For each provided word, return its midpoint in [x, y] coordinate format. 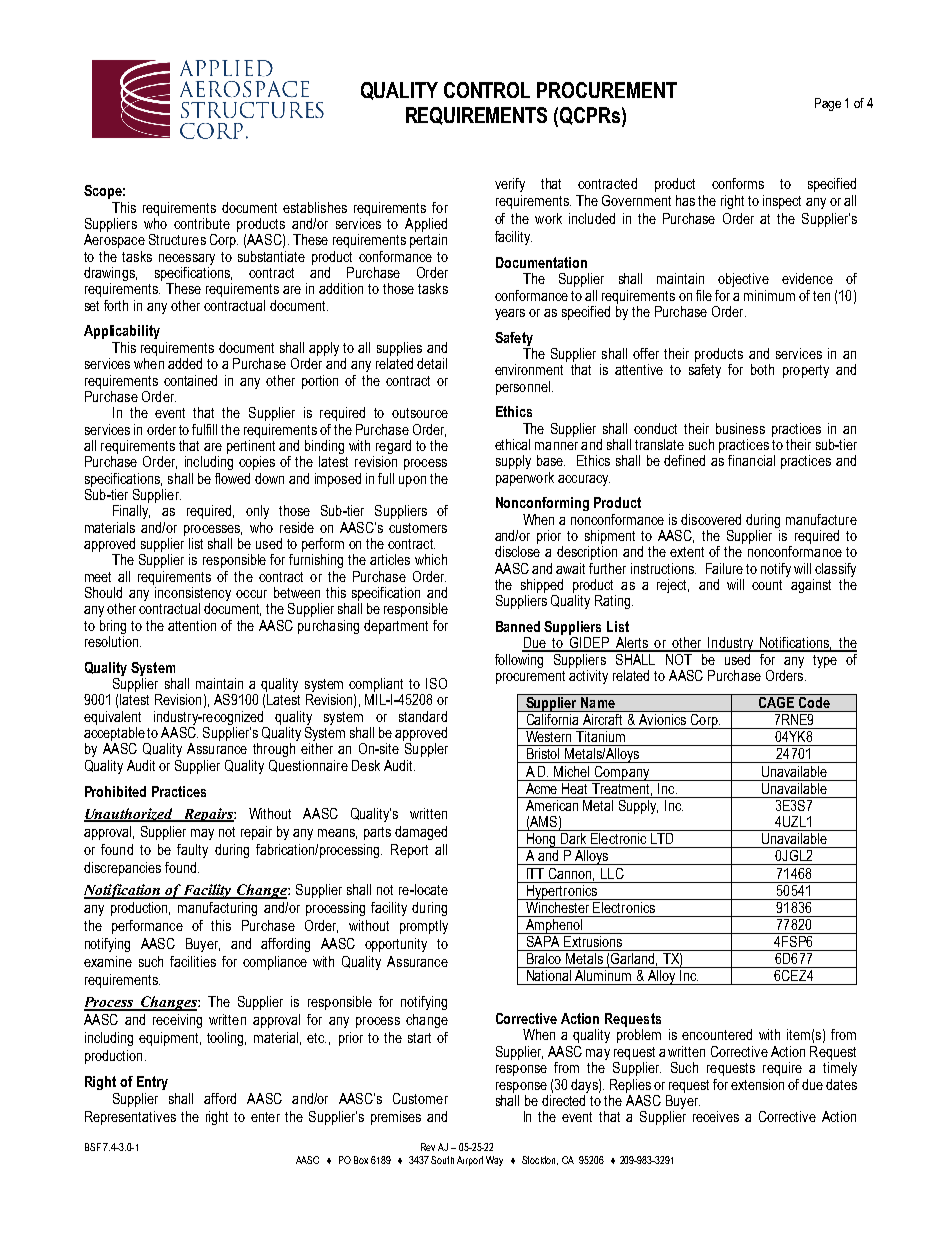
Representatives [130, 1118]
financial [751, 460]
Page [828, 104]
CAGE [776, 701]
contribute [202, 223]
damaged [421, 833]
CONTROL [487, 90]
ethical [512, 444]
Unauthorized [129, 815]
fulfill [204, 429]
